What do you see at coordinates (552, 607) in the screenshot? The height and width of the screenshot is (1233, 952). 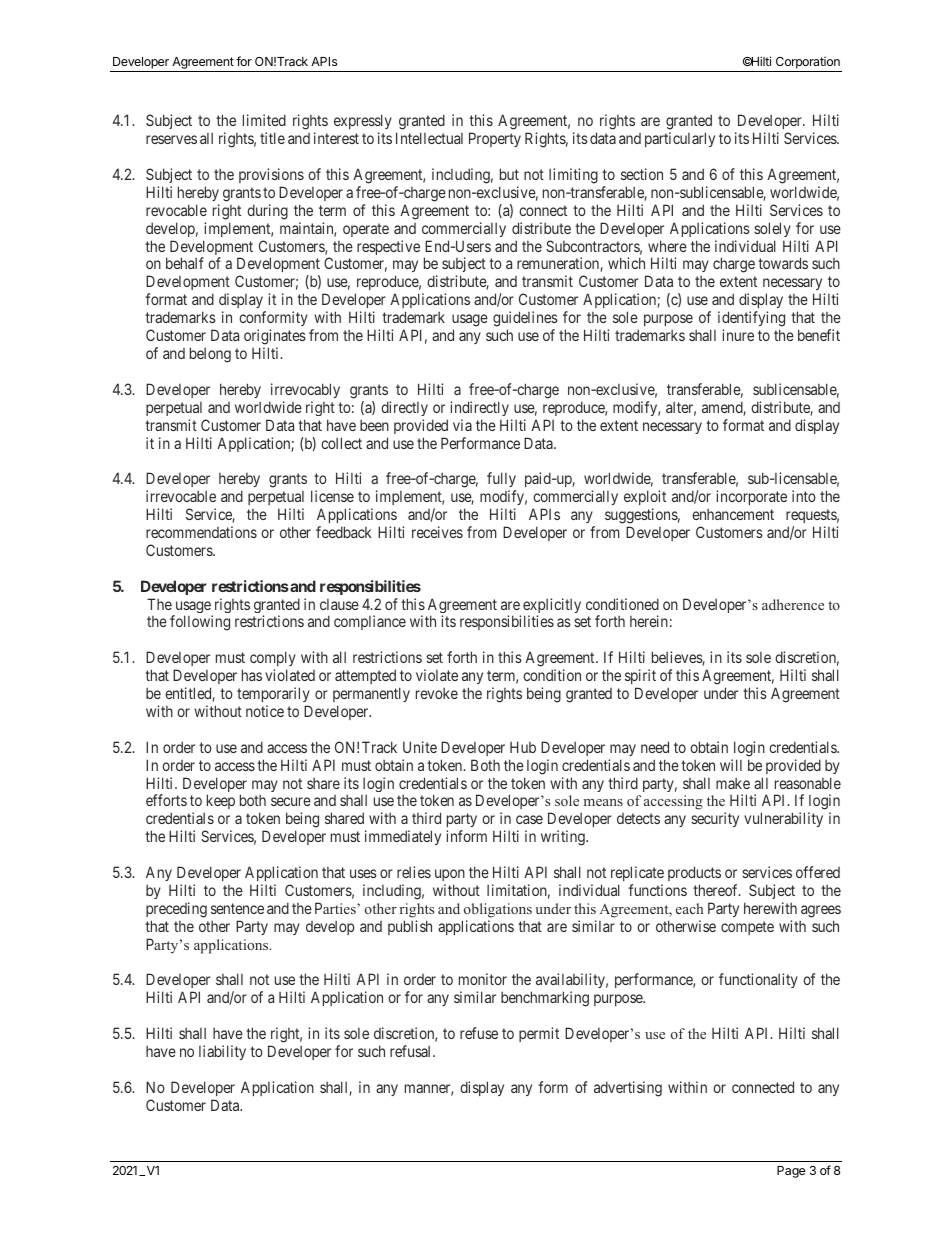 I see `explicitly` at bounding box center [552, 607].
